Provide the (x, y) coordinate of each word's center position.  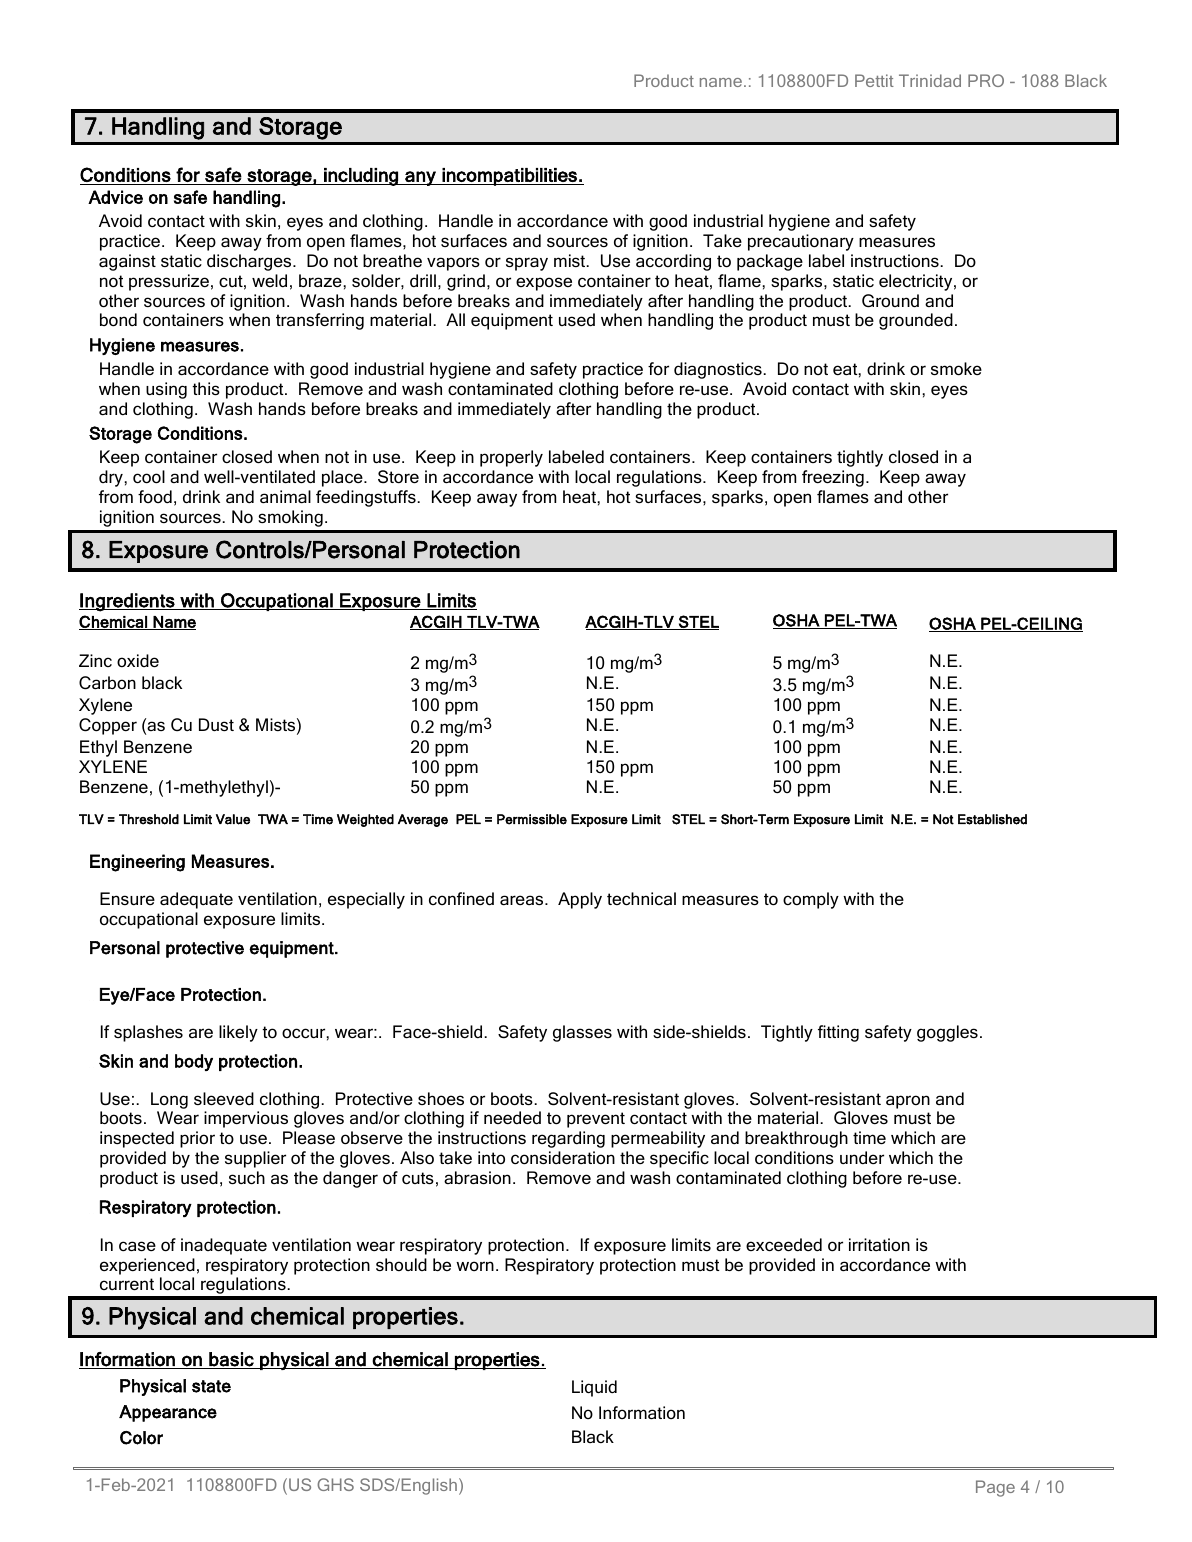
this (206, 388)
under (862, 1157)
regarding (568, 1139)
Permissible (532, 819)
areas (523, 900)
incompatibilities (509, 177)
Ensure (127, 898)
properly (511, 458)
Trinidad (930, 80)
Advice (115, 197)
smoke (956, 369)
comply (811, 900)
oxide (138, 661)
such (247, 1178)
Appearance (168, 1413)
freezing (833, 478)
